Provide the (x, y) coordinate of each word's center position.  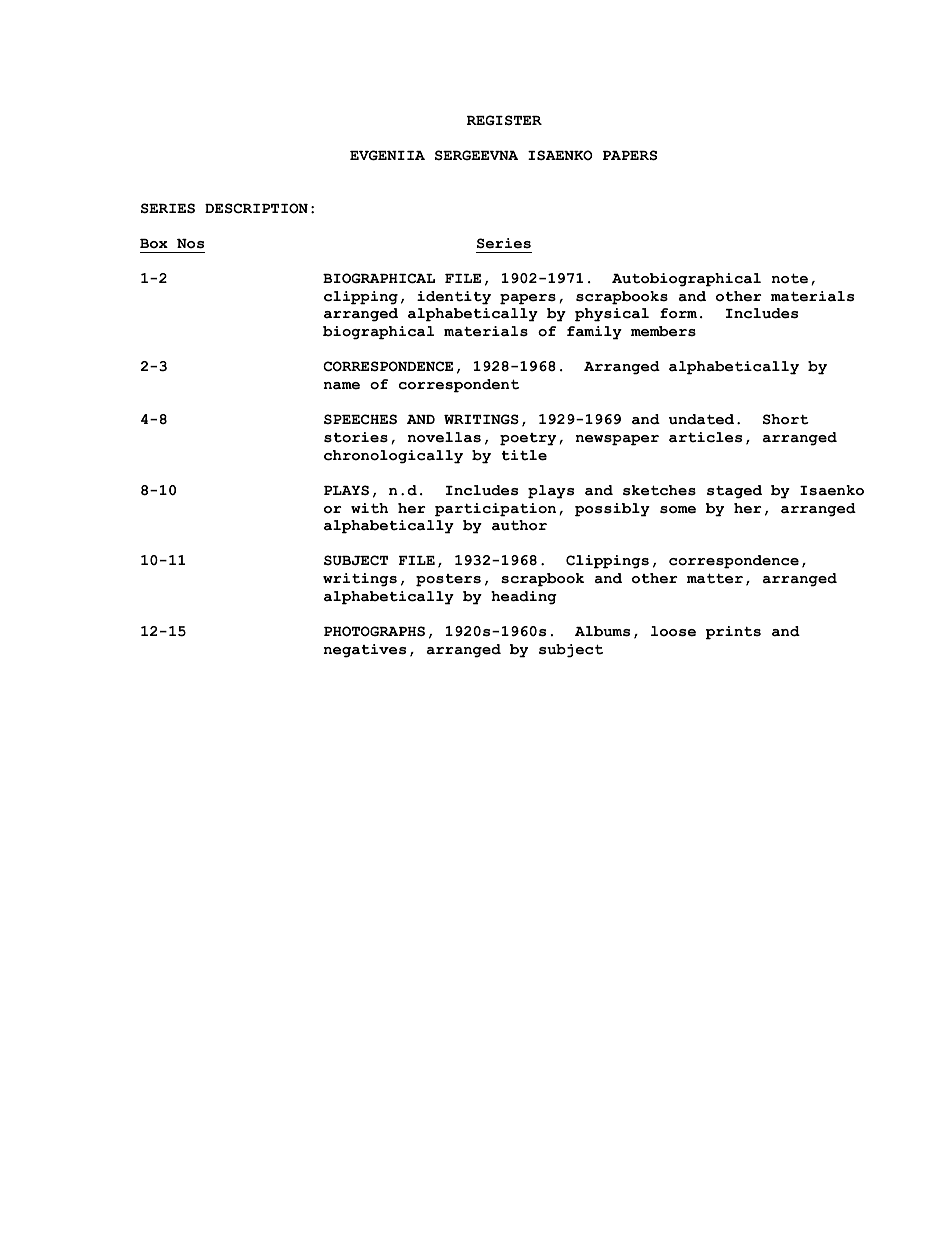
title (524, 455)
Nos (190, 244)
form (678, 313)
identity (454, 298)
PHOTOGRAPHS (374, 631)
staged (734, 492)
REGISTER (504, 120)
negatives (364, 651)
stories (356, 437)
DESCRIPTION (256, 208)
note (789, 278)
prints (733, 633)
